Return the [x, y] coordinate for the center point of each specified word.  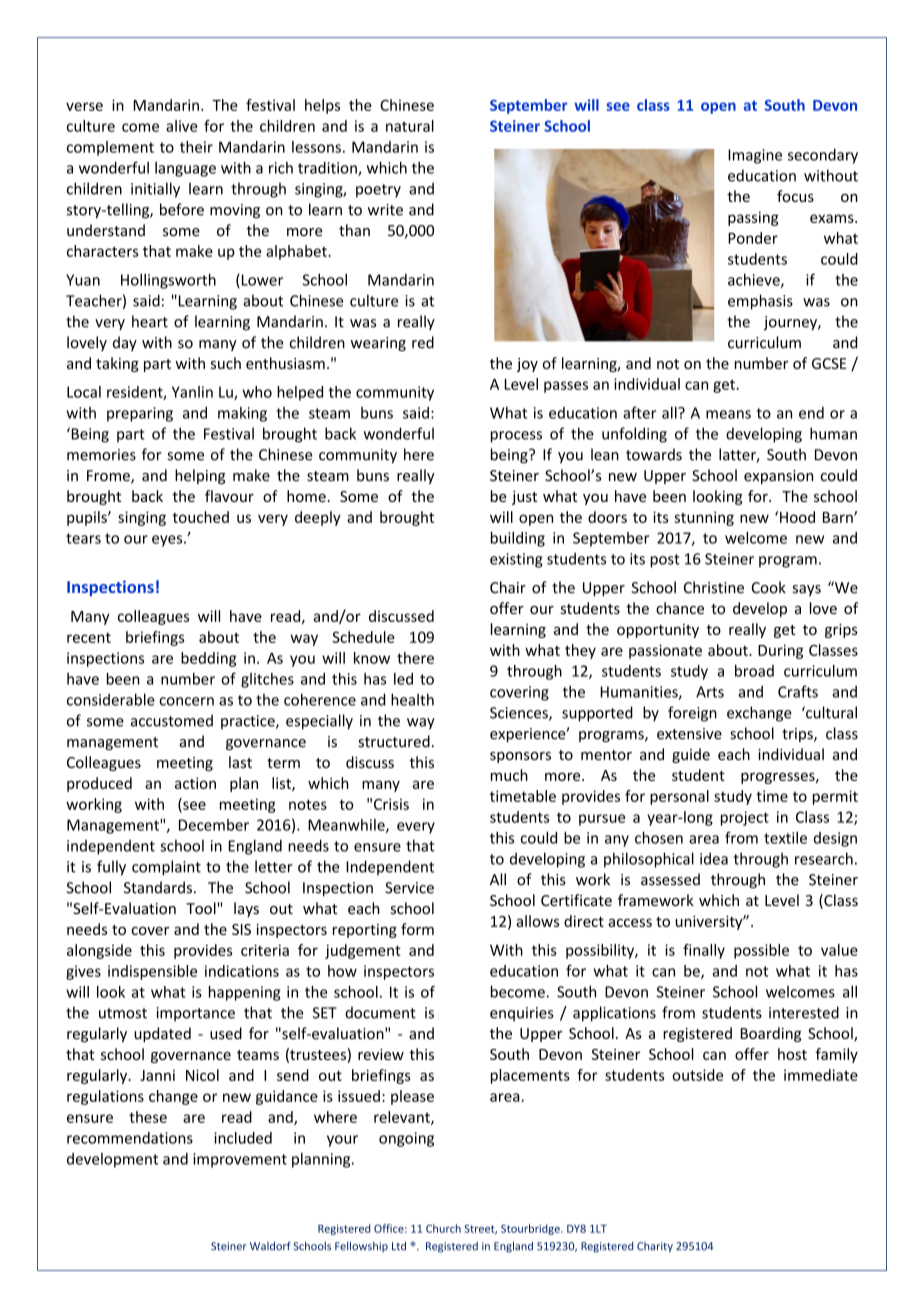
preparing [140, 414]
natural [410, 126]
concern [186, 701]
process [516, 437]
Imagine [755, 156]
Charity [655, 1247]
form [417, 929]
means [728, 414]
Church [443, 1228]
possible [761, 951]
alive [182, 126]
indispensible [152, 972]
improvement [240, 1160]
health [412, 699]
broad [754, 671]
